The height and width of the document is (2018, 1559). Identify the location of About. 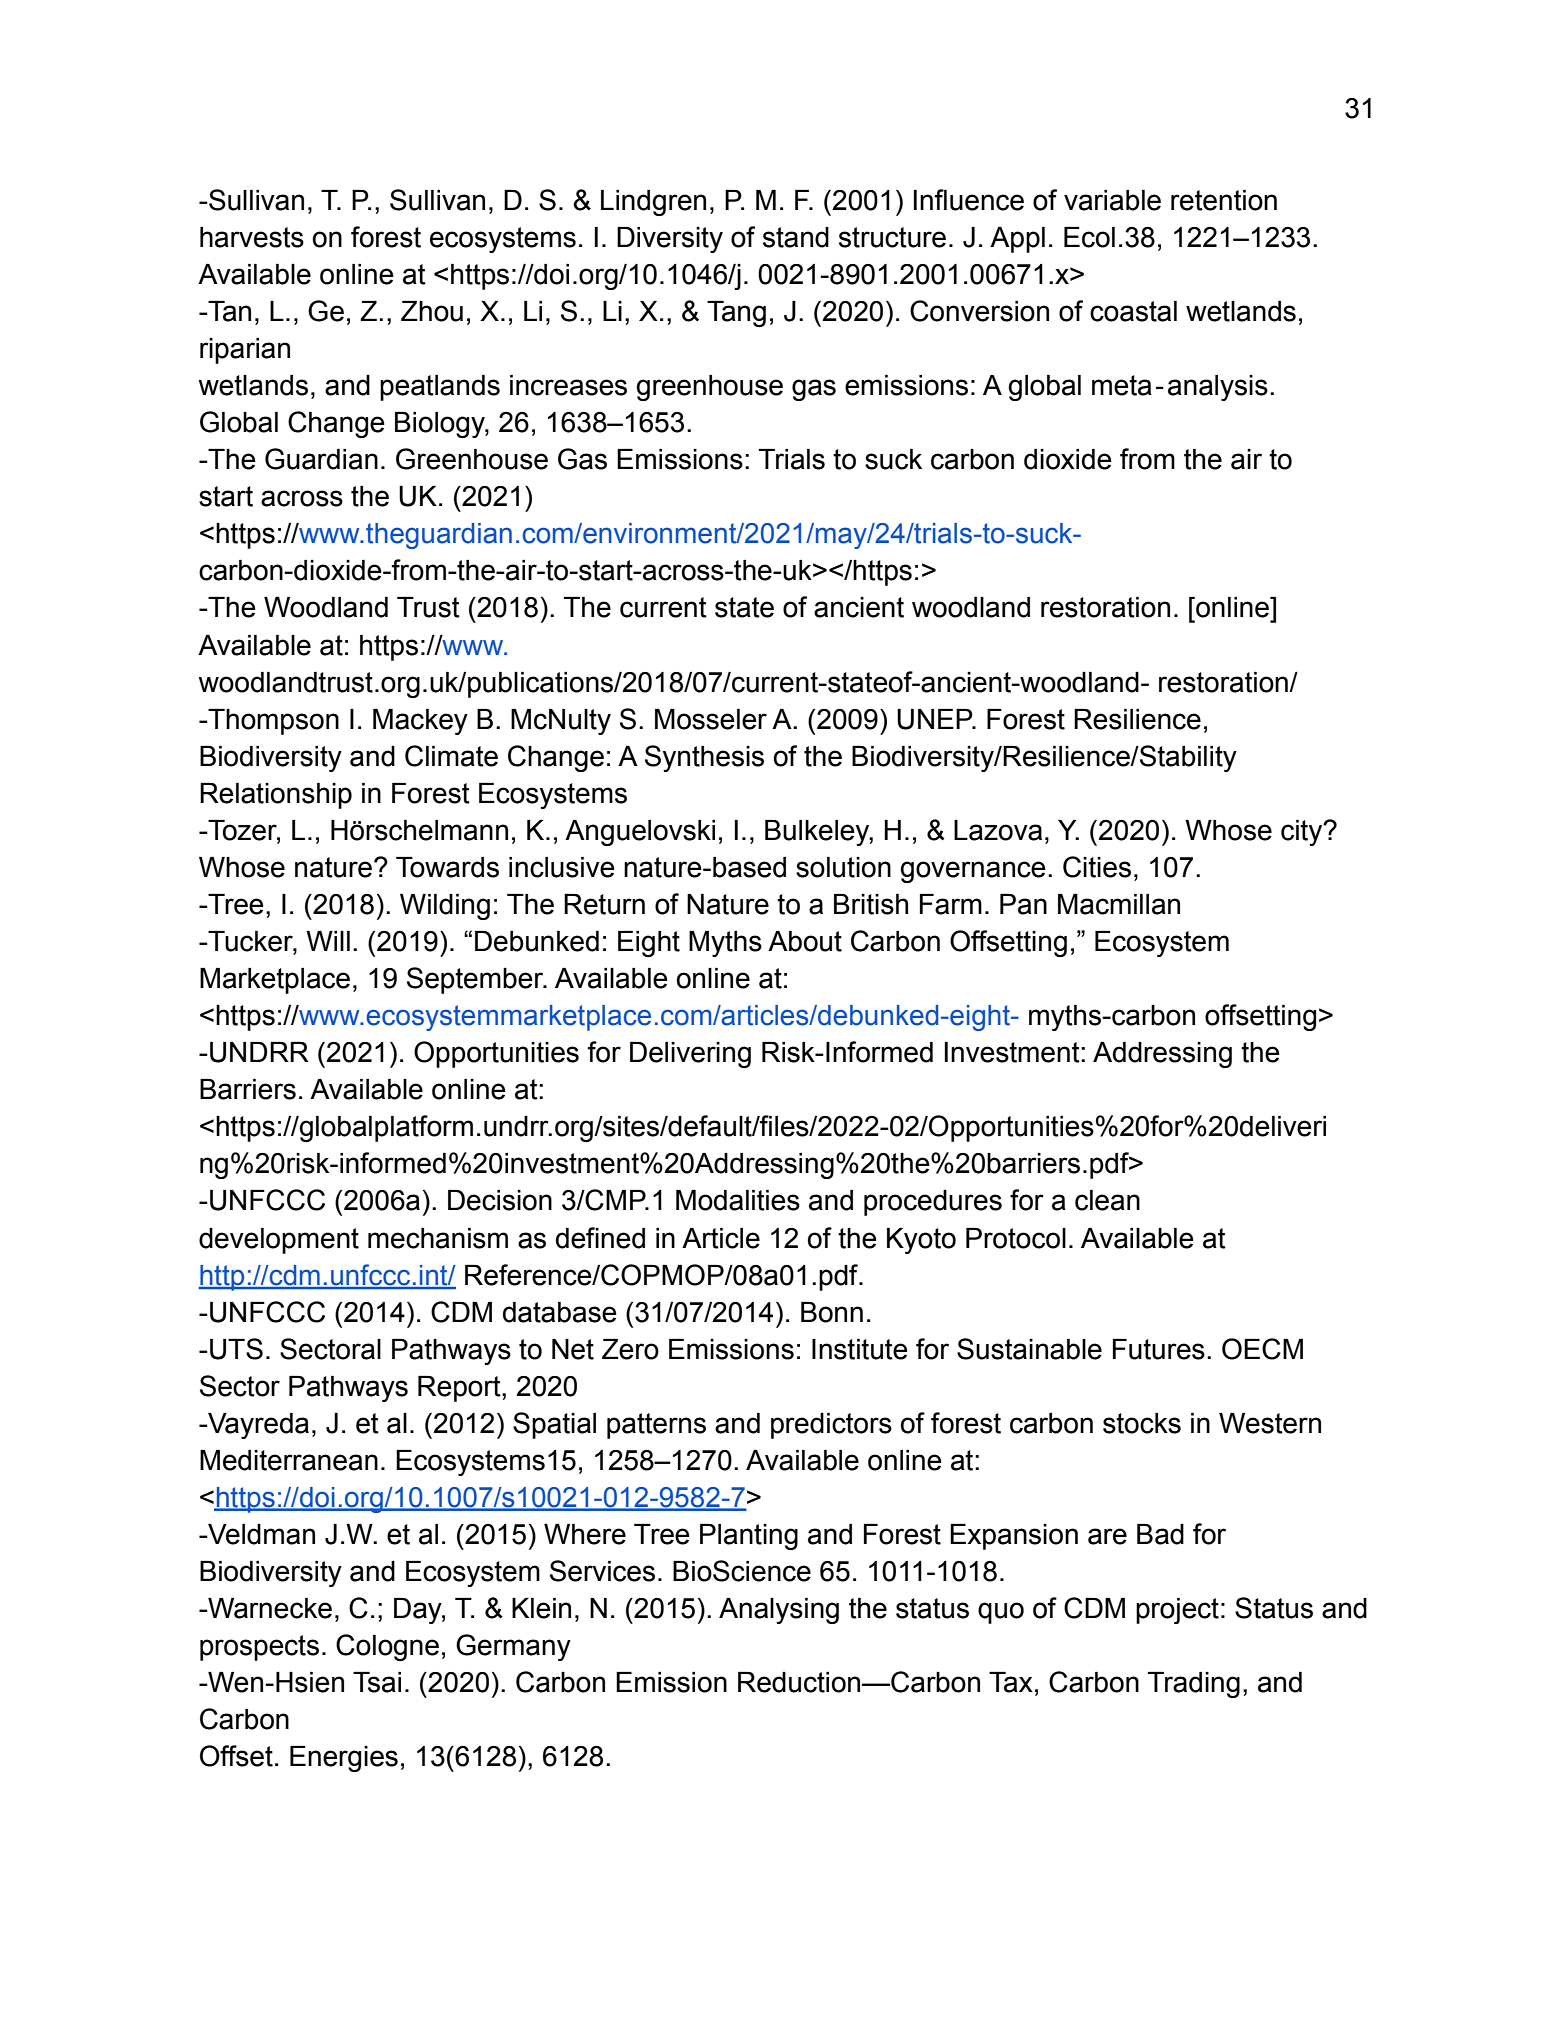
(805, 941).
